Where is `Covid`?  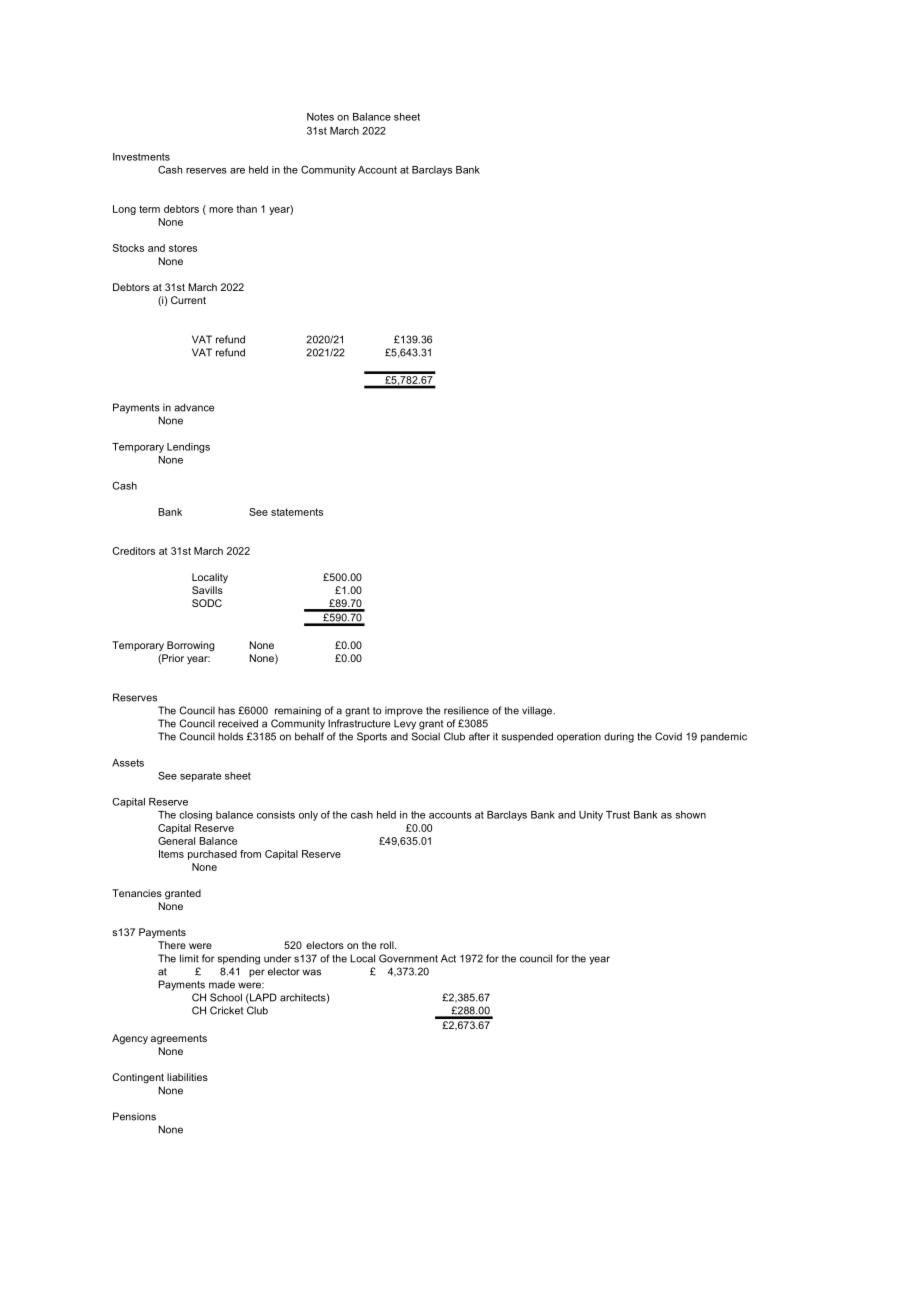 Covid is located at coordinates (668, 736).
